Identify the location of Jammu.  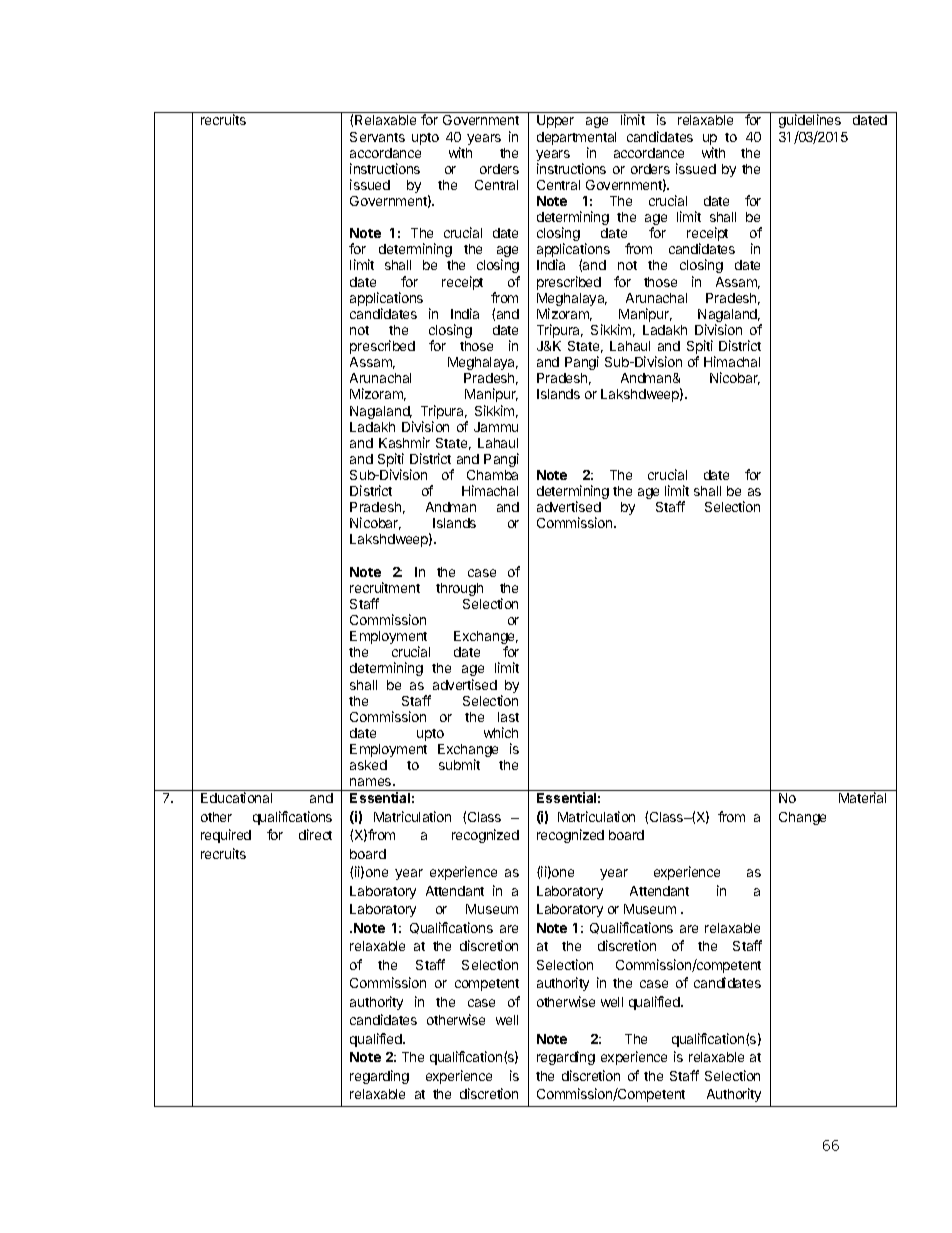
(496, 427).
